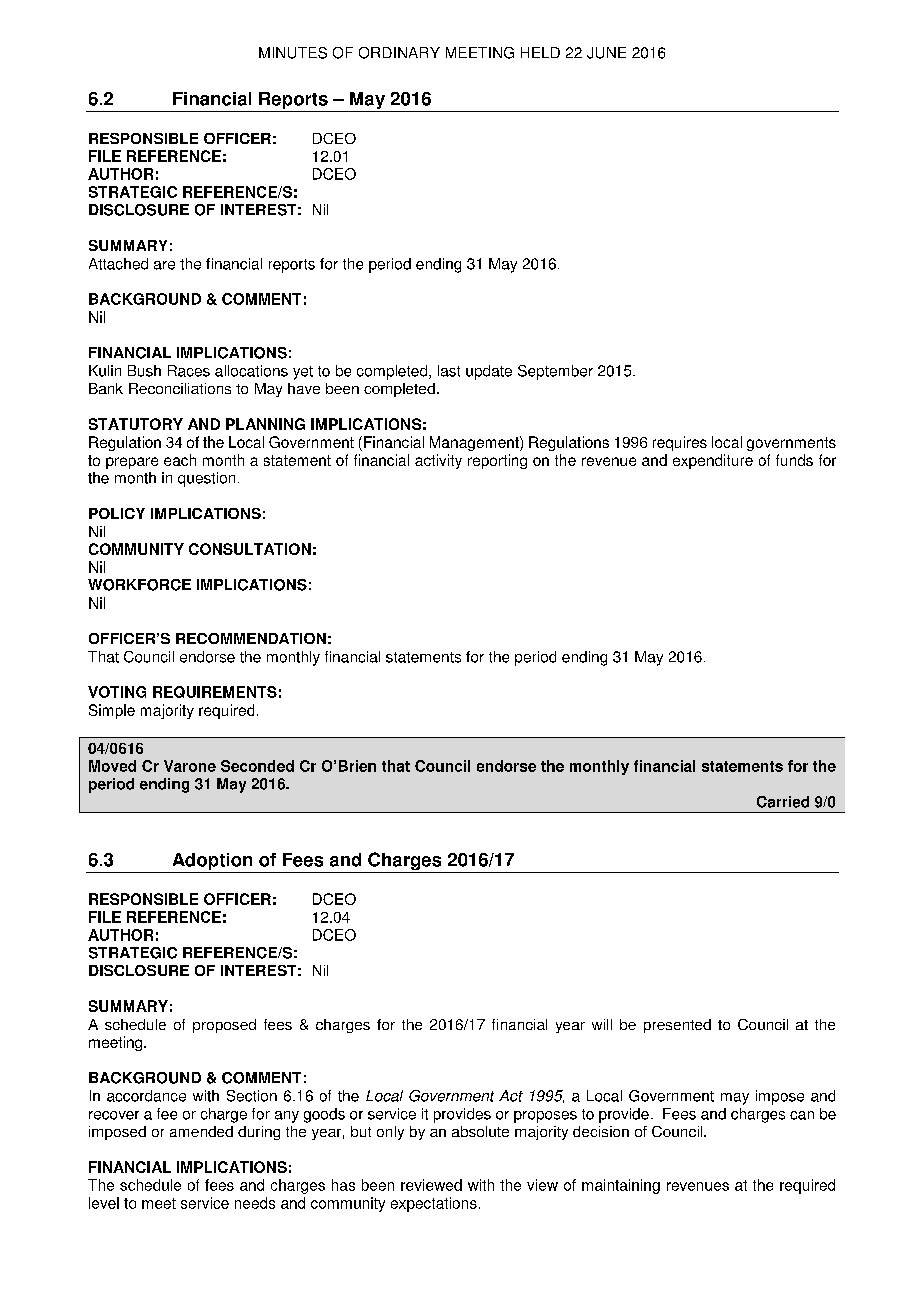 The height and width of the screenshot is (1308, 924). I want to click on JUNE, so click(606, 53).
